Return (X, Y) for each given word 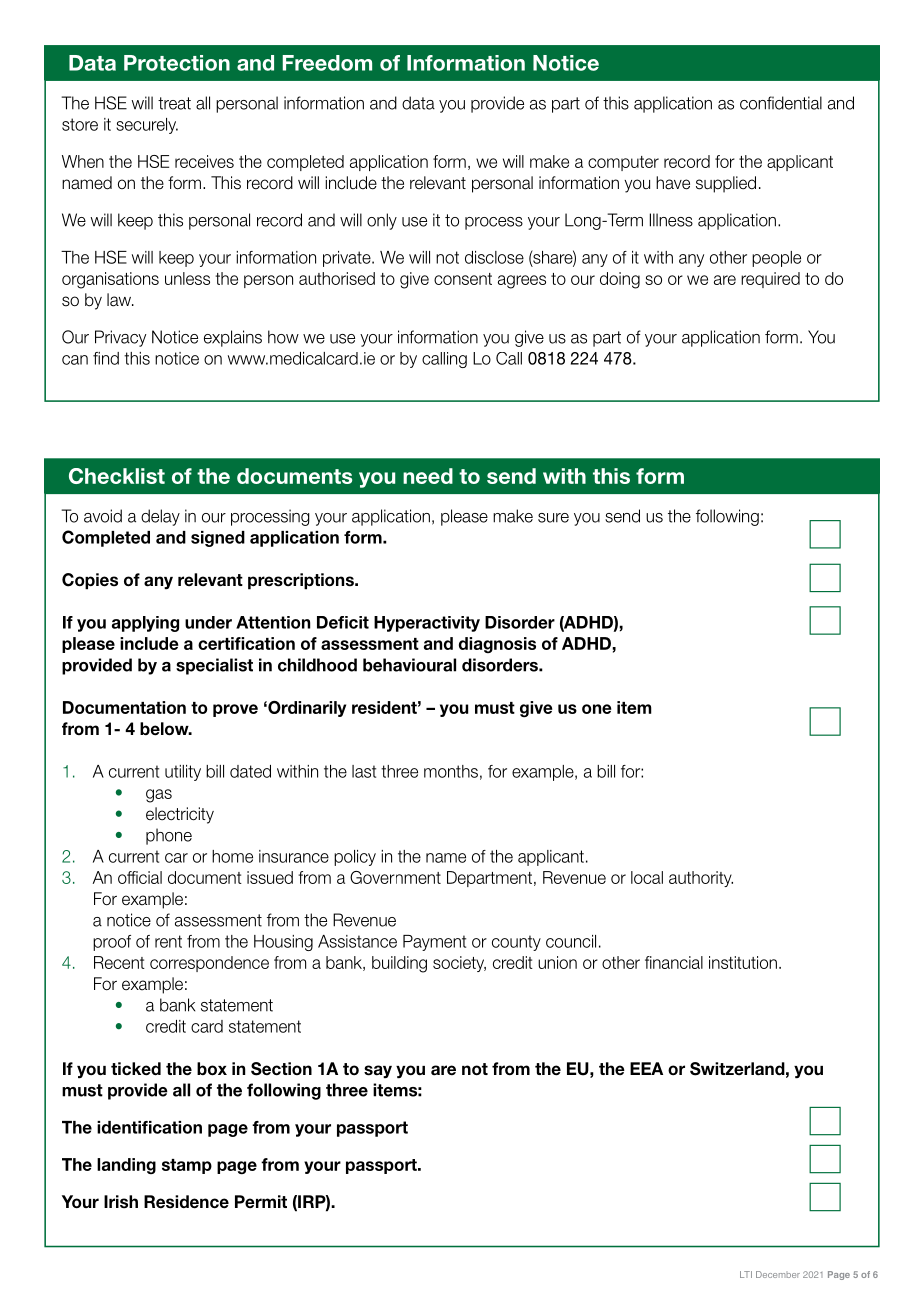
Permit (261, 1201)
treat (174, 103)
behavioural (409, 665)
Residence (186, 1202)
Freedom (327, 63)
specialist (214, 666)
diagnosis (497, 645)
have (673, 183)
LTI (746, 1274)
